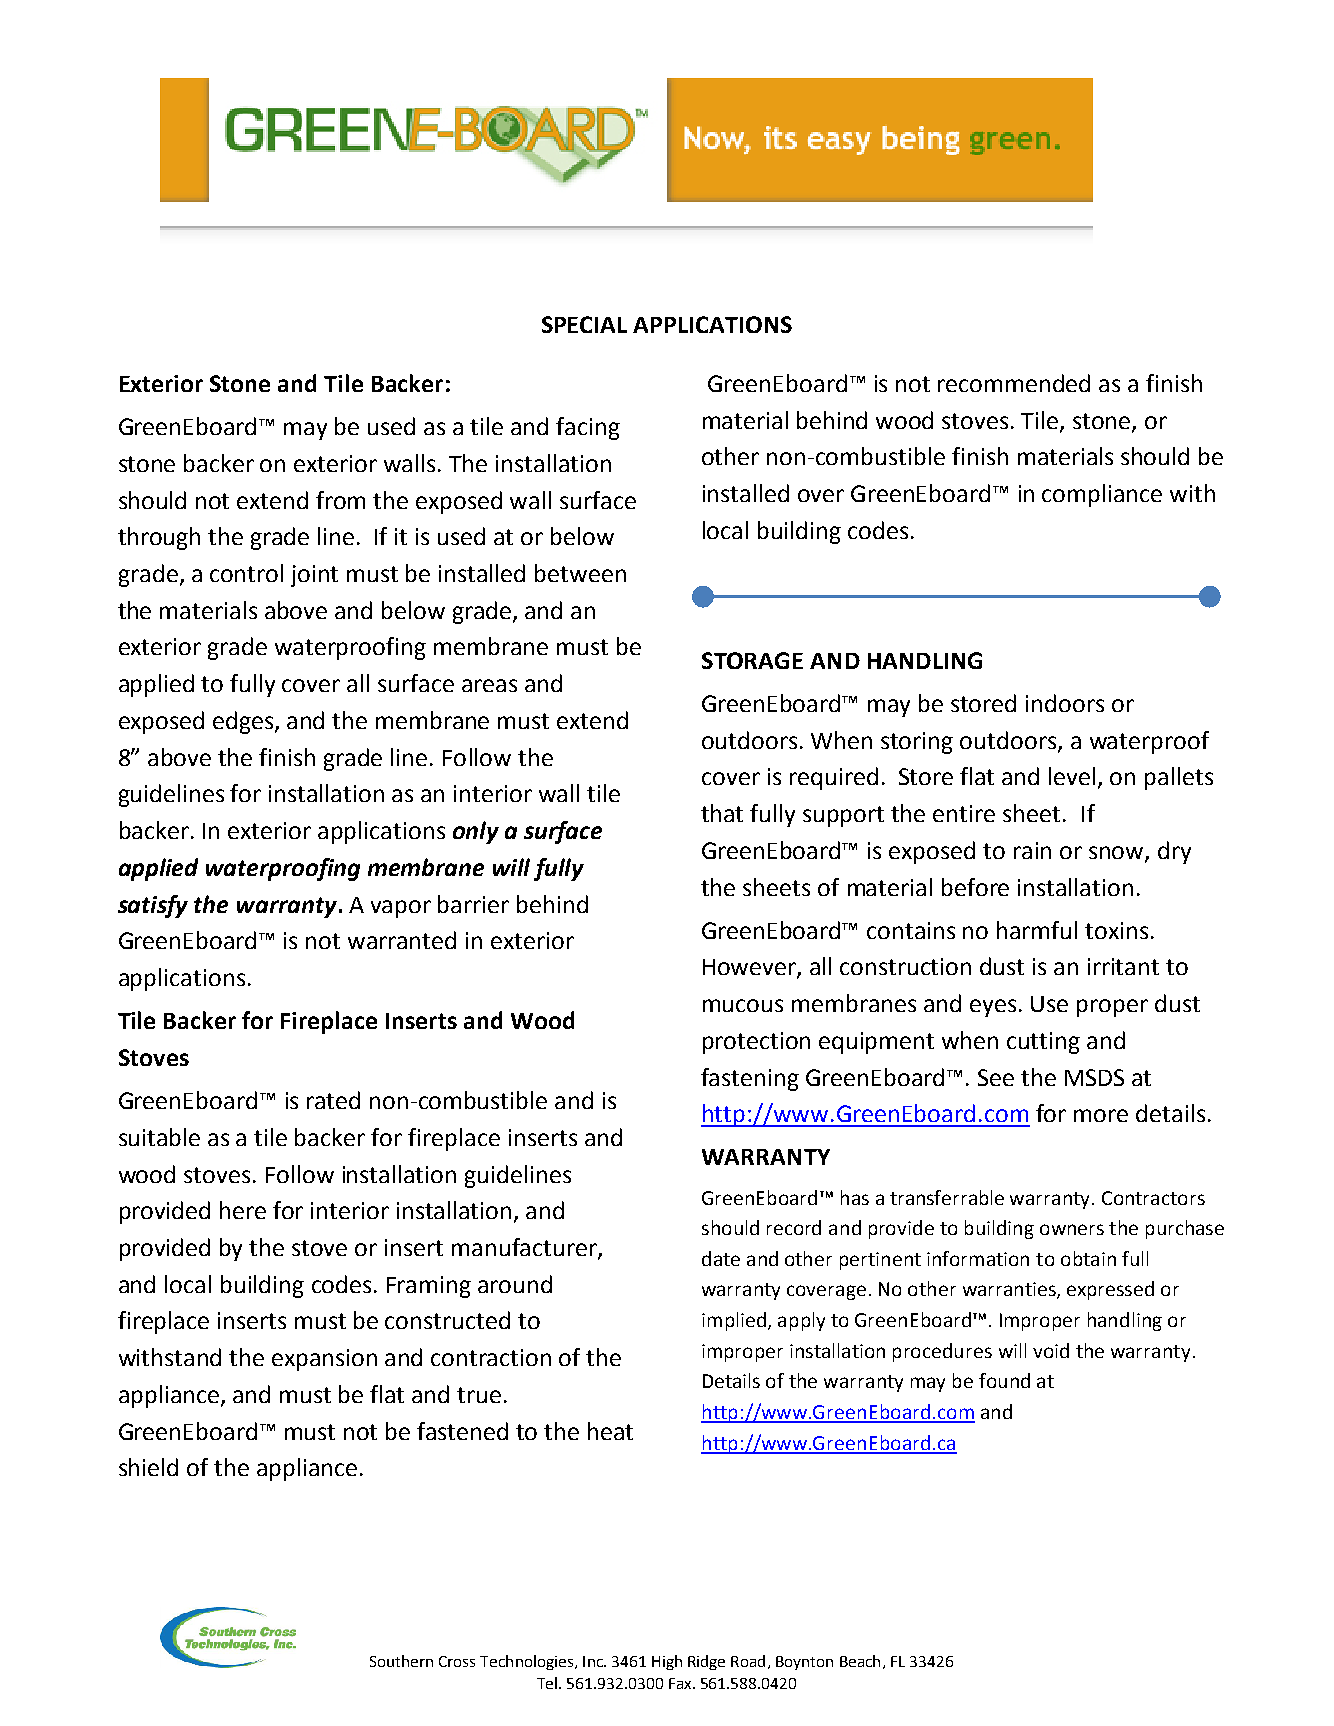  Describe the element at coordinates (667, 1662) in the screenshot. I see `High` at that location.
